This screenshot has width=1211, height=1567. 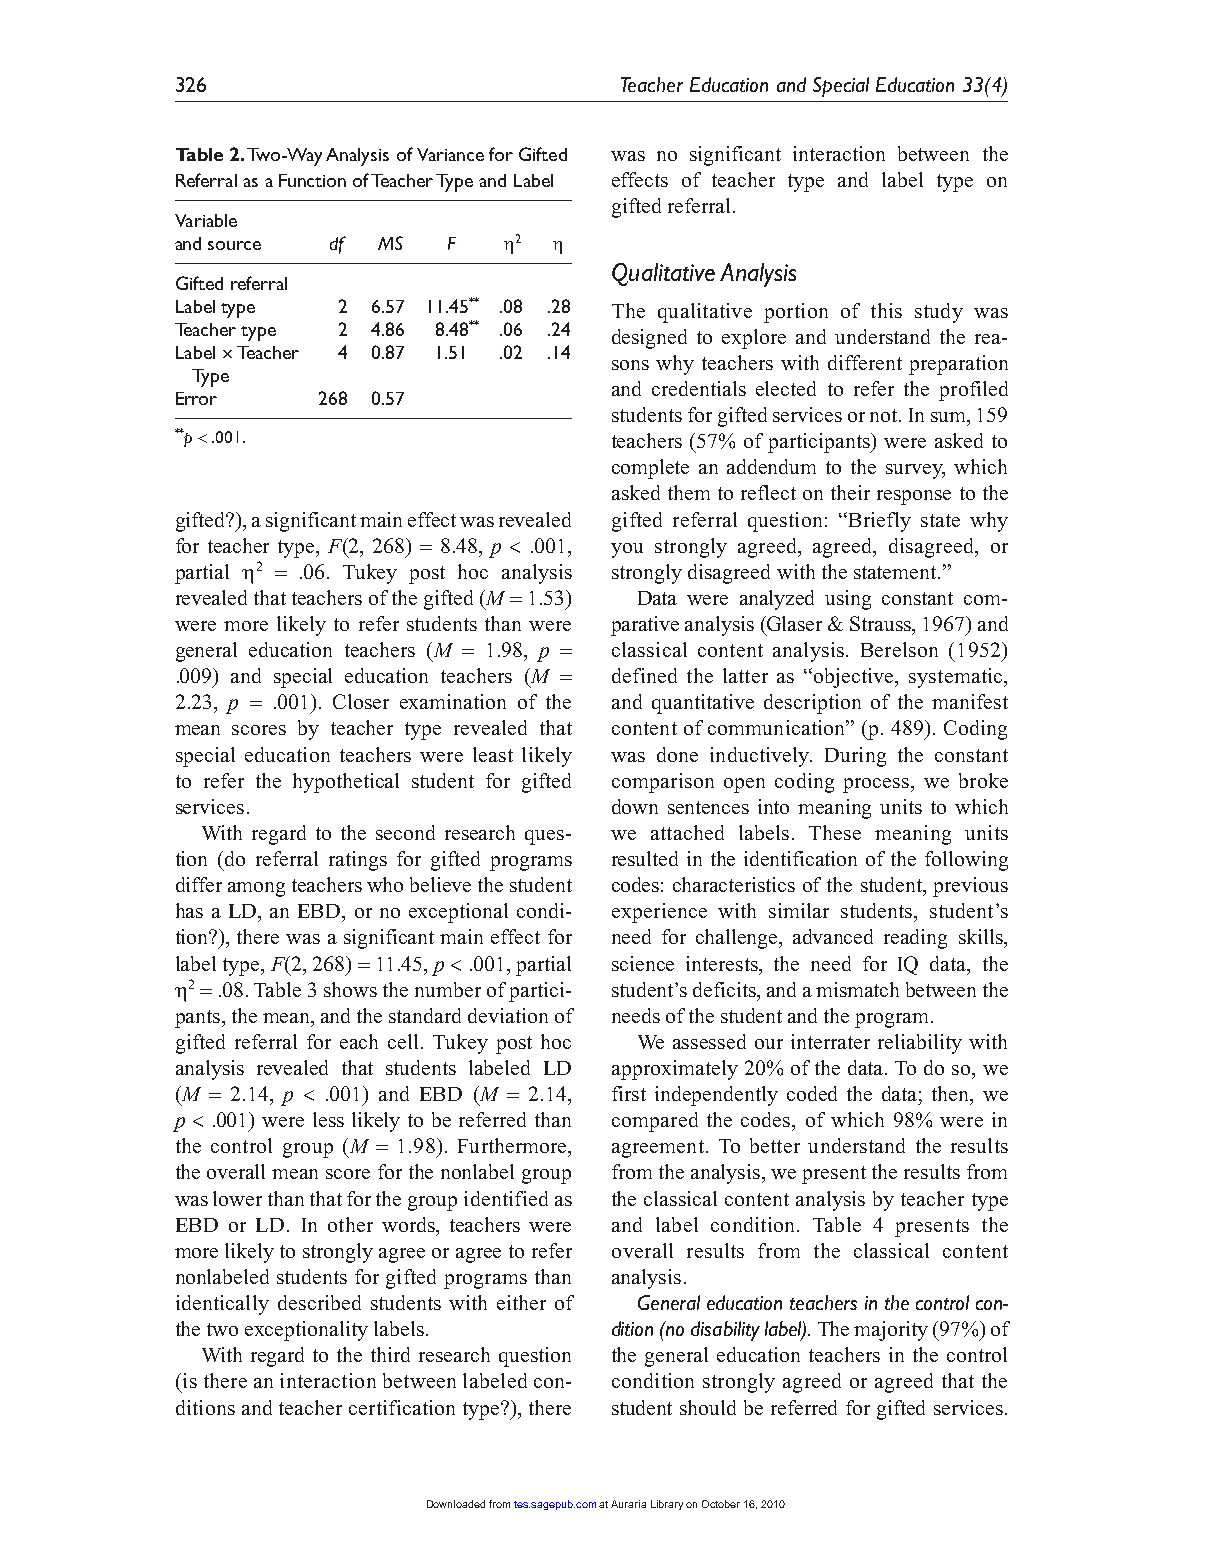 I want to click on majority, so click(x=891, y=1331).
